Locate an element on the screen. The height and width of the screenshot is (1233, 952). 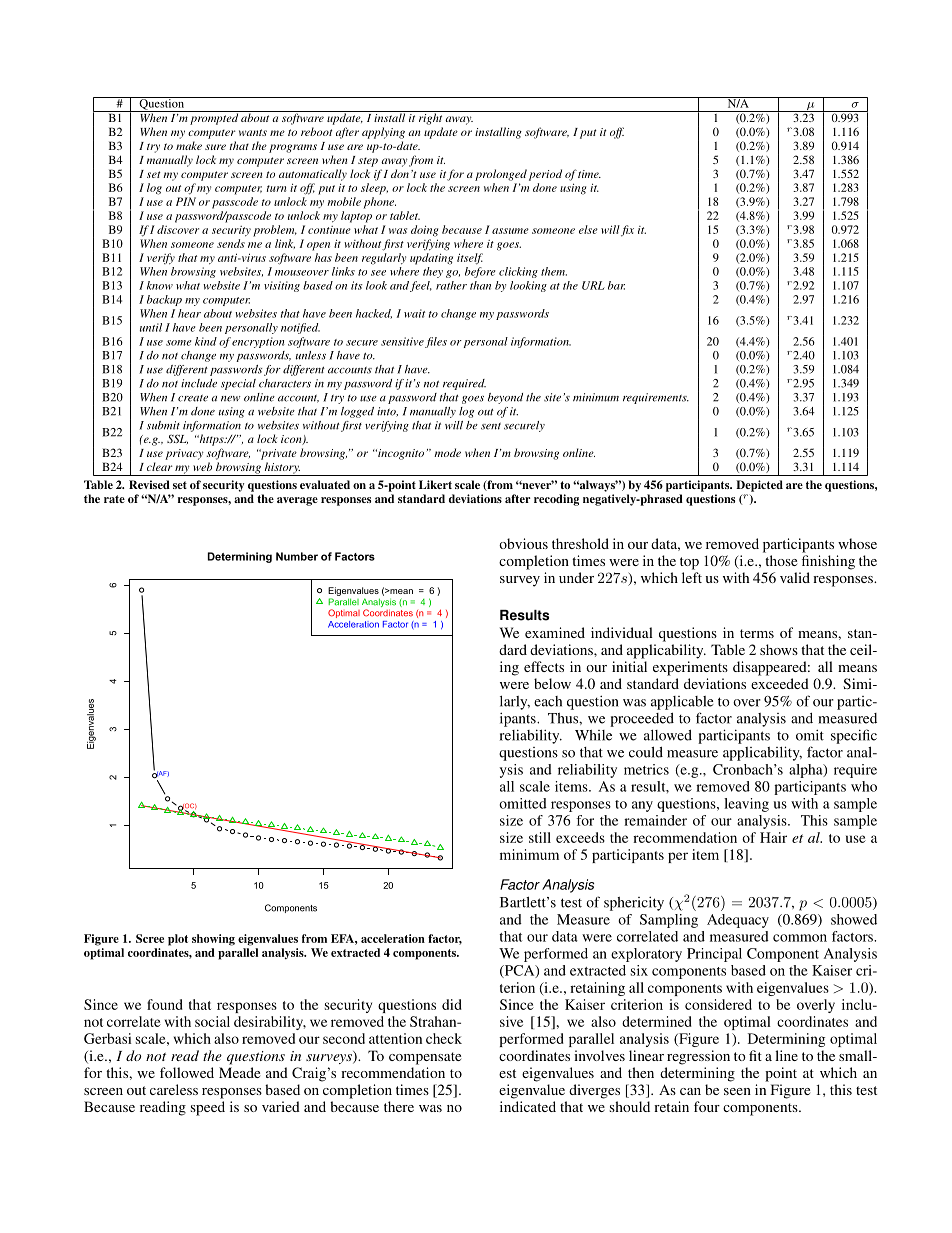
indicated is located at coordinates (528, 1106).
